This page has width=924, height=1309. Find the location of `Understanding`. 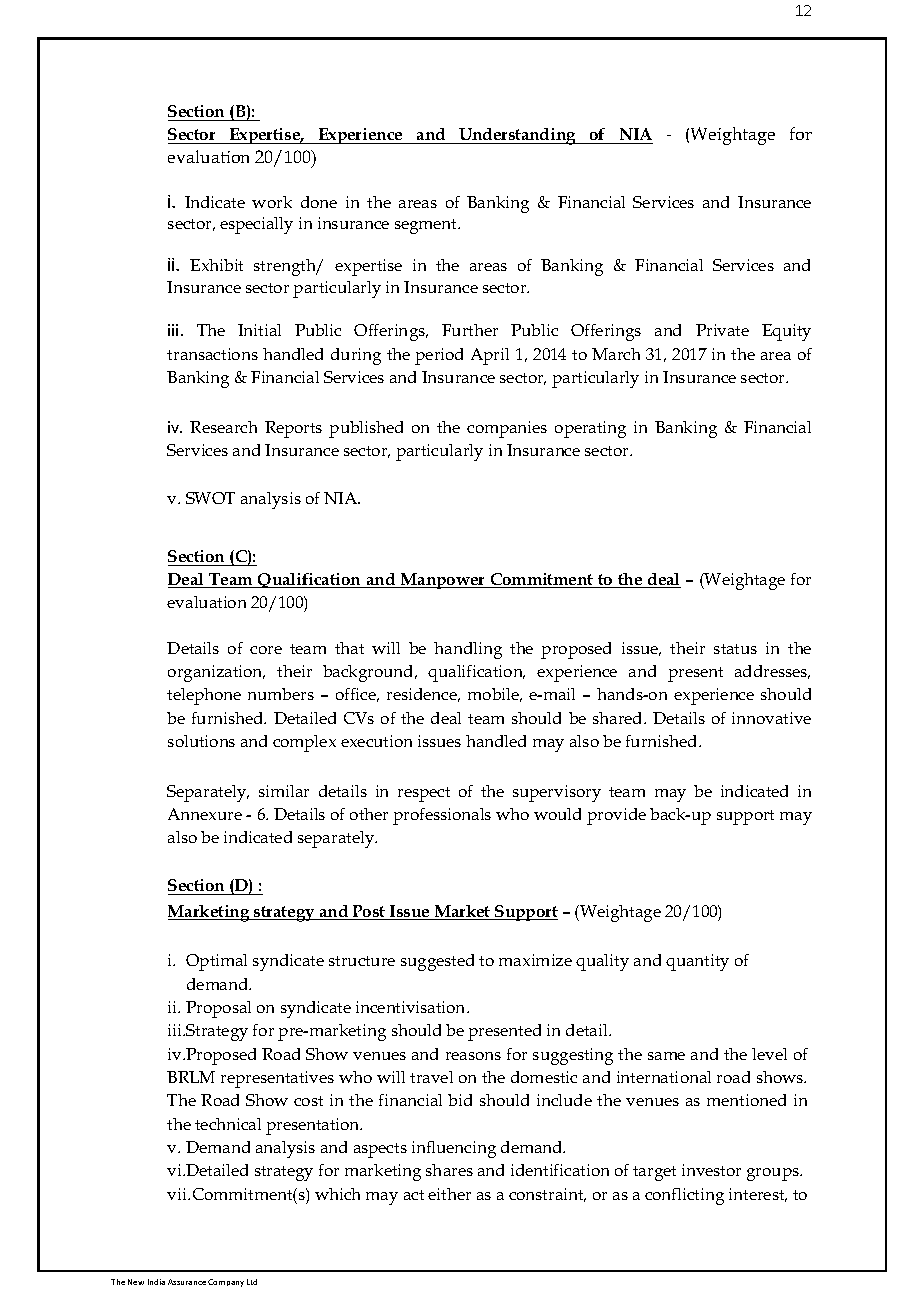

Understanding is located at coordinates (518, 136).
